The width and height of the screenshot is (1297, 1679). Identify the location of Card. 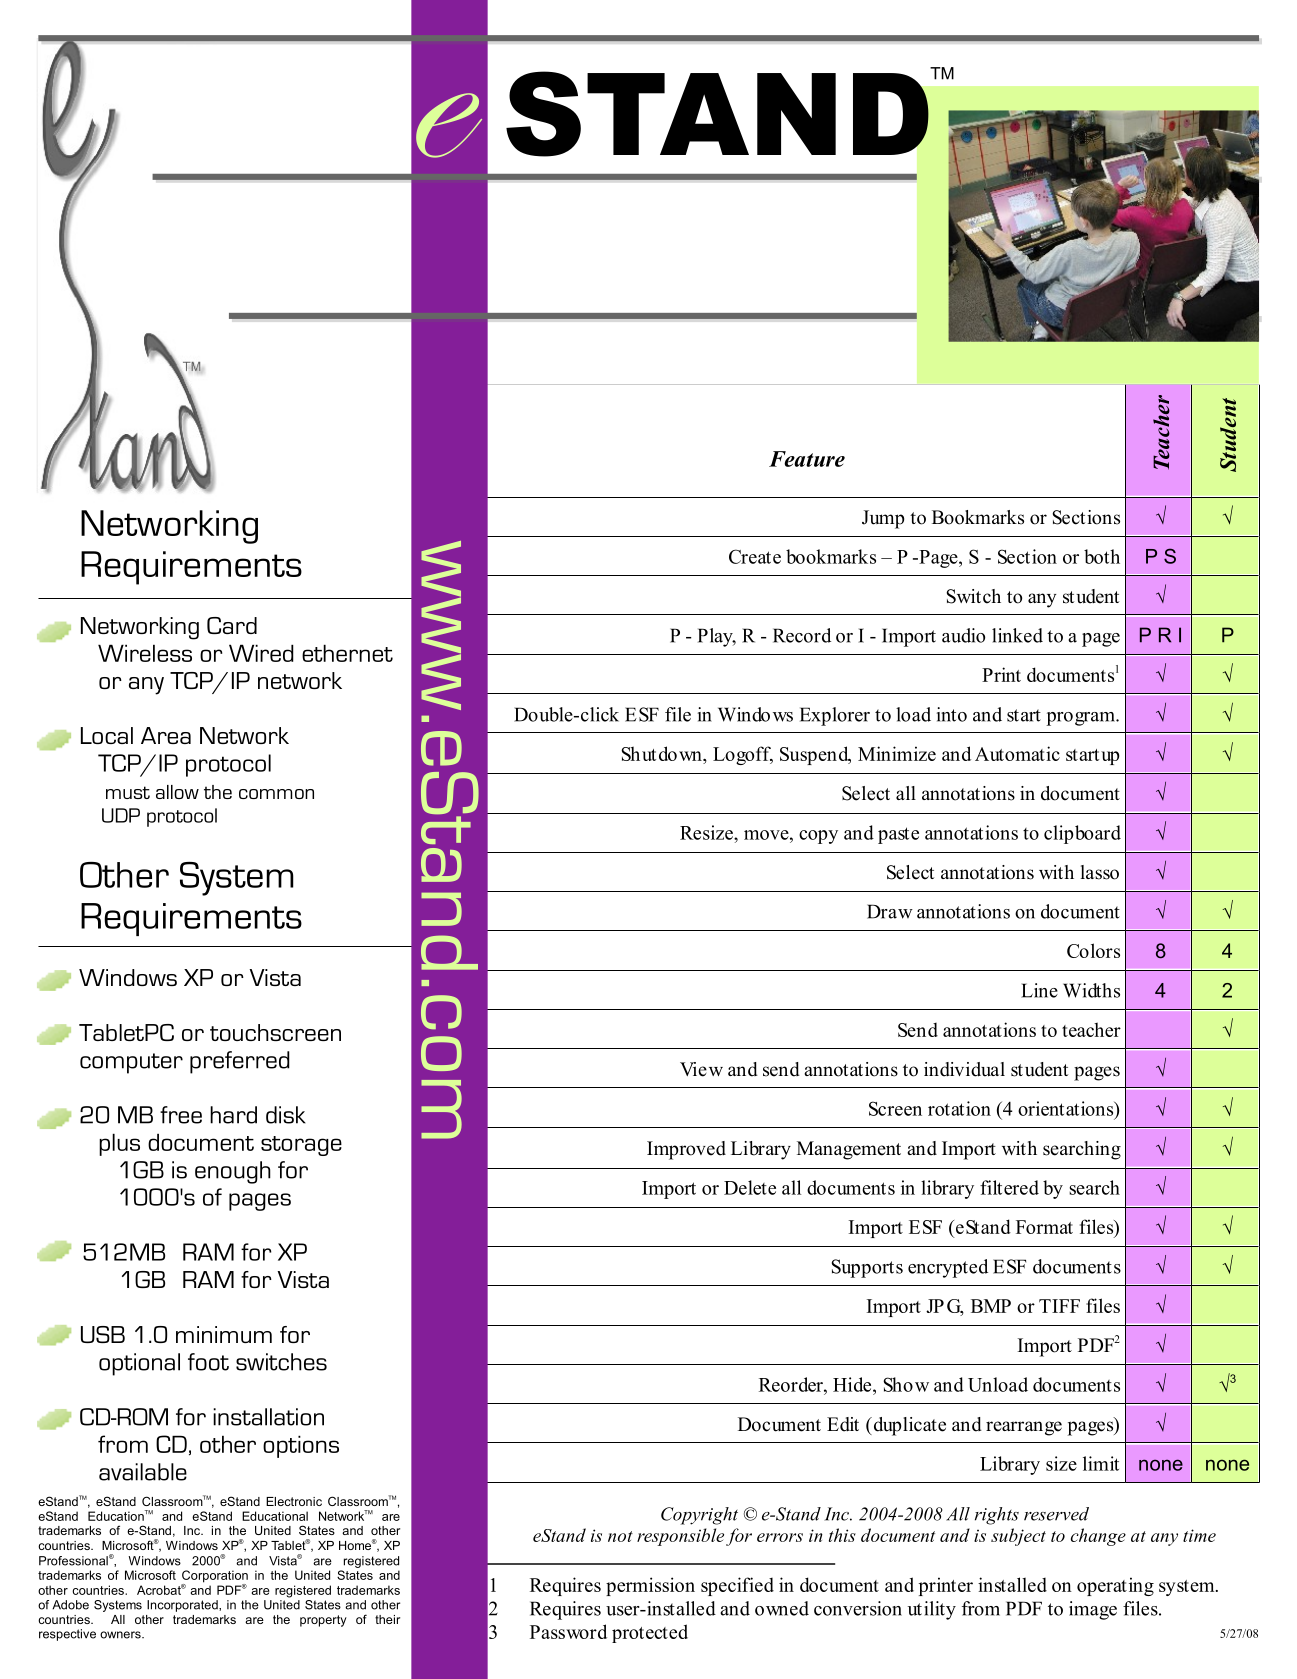
(232, 625).
